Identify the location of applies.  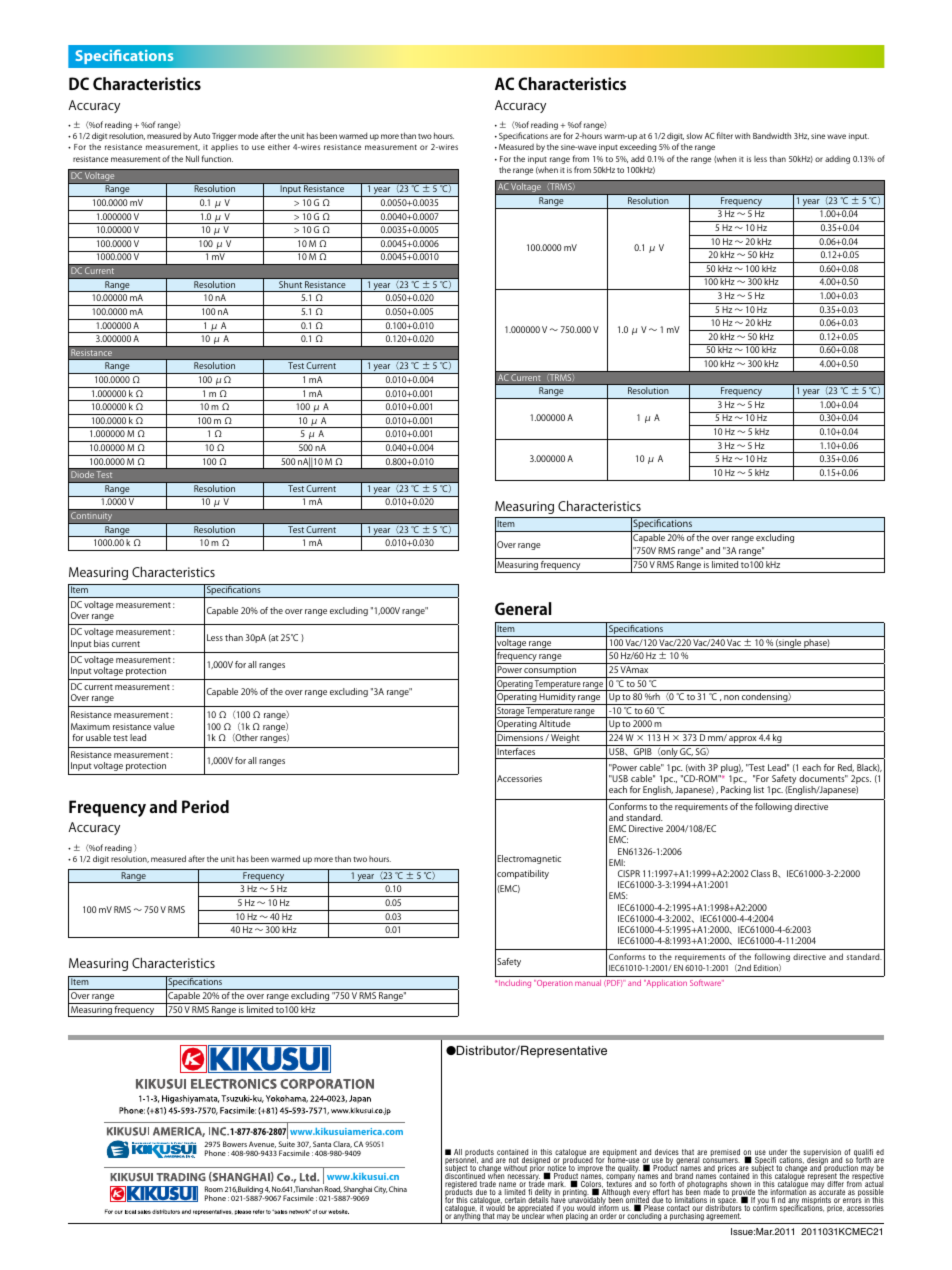
(224, 147).
